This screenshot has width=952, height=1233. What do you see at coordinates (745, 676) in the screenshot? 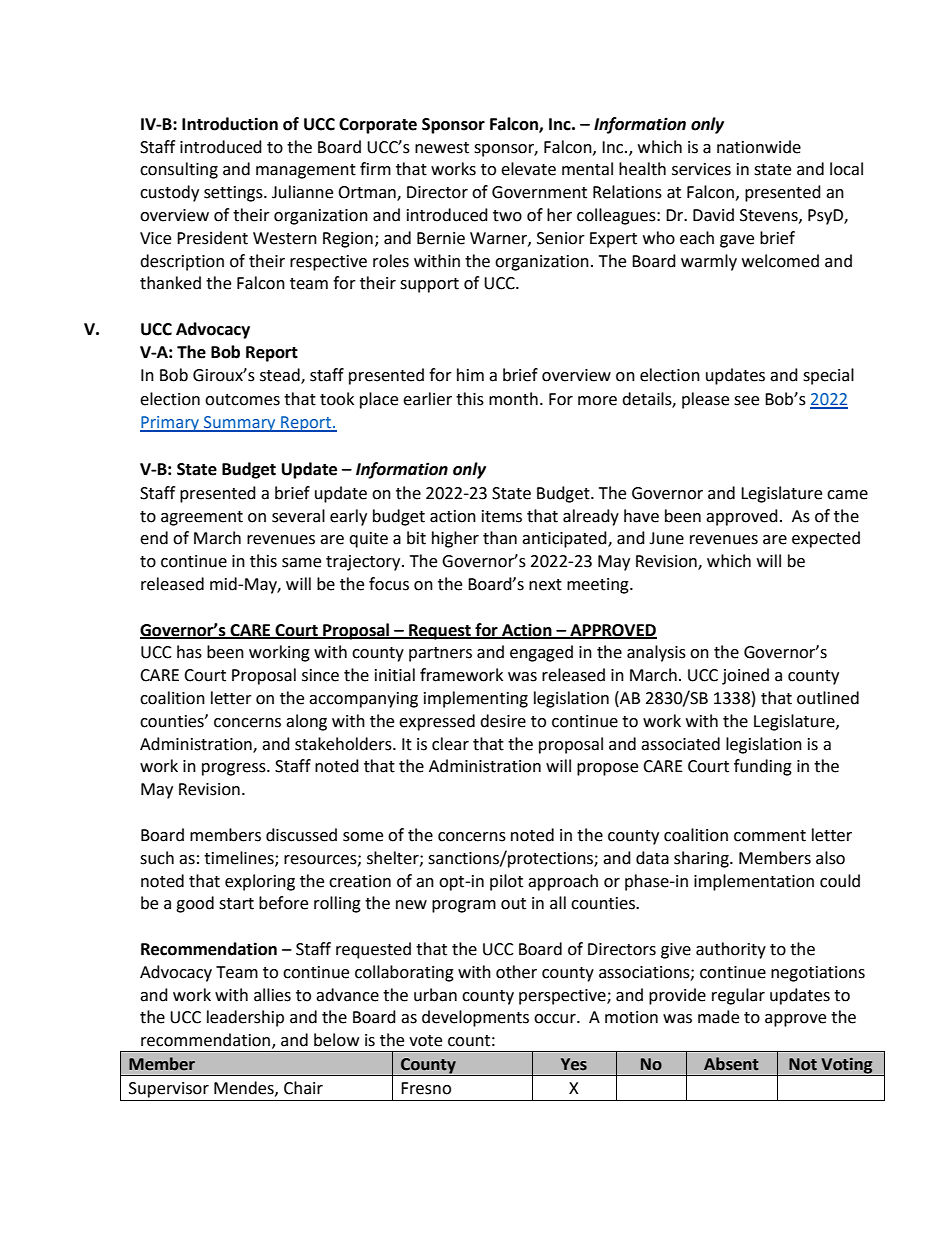
I see `joined` at bounding box center [745, 676].
